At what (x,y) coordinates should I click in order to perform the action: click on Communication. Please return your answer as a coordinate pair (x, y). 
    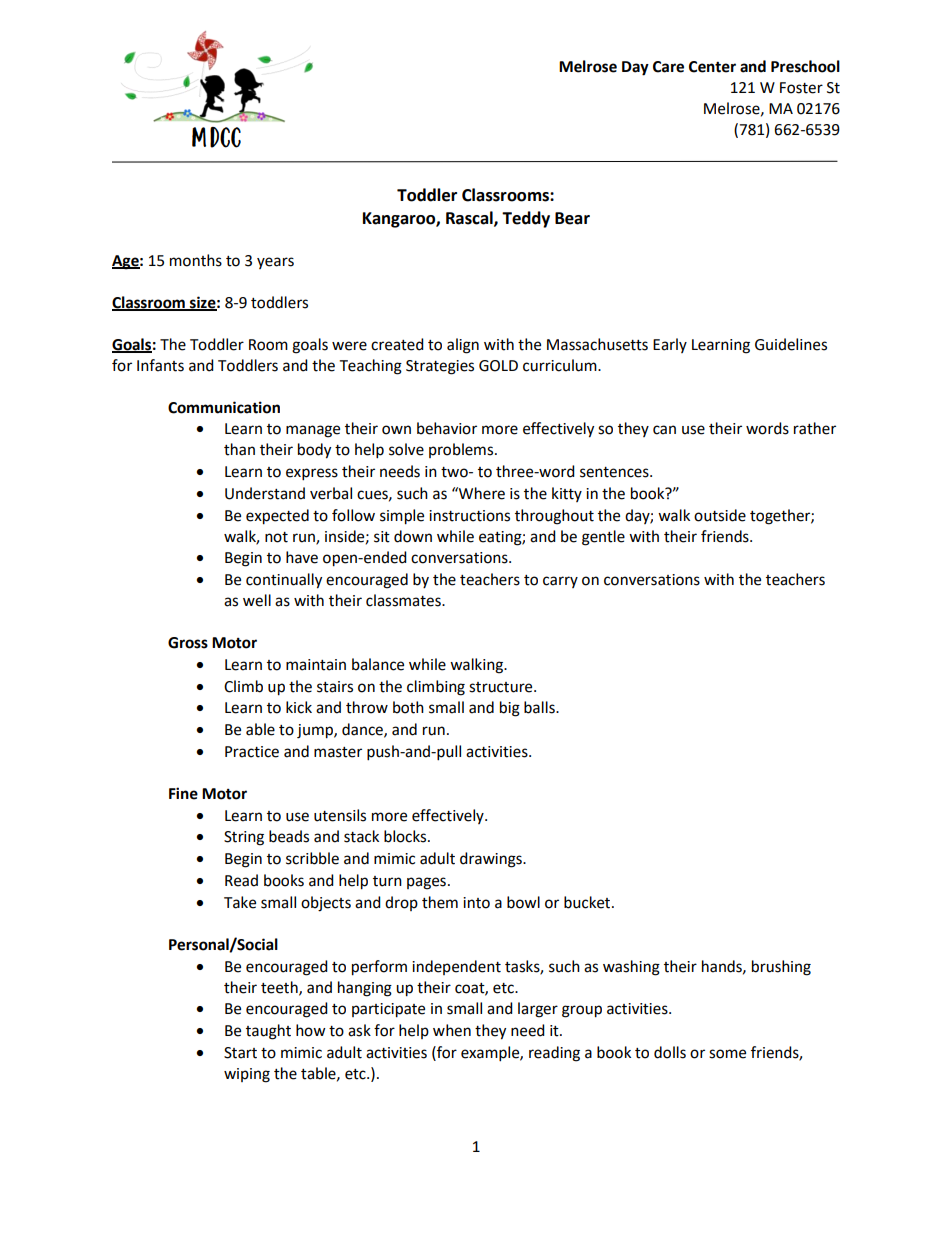
    Looking at the image, I should click on (224, 407).
